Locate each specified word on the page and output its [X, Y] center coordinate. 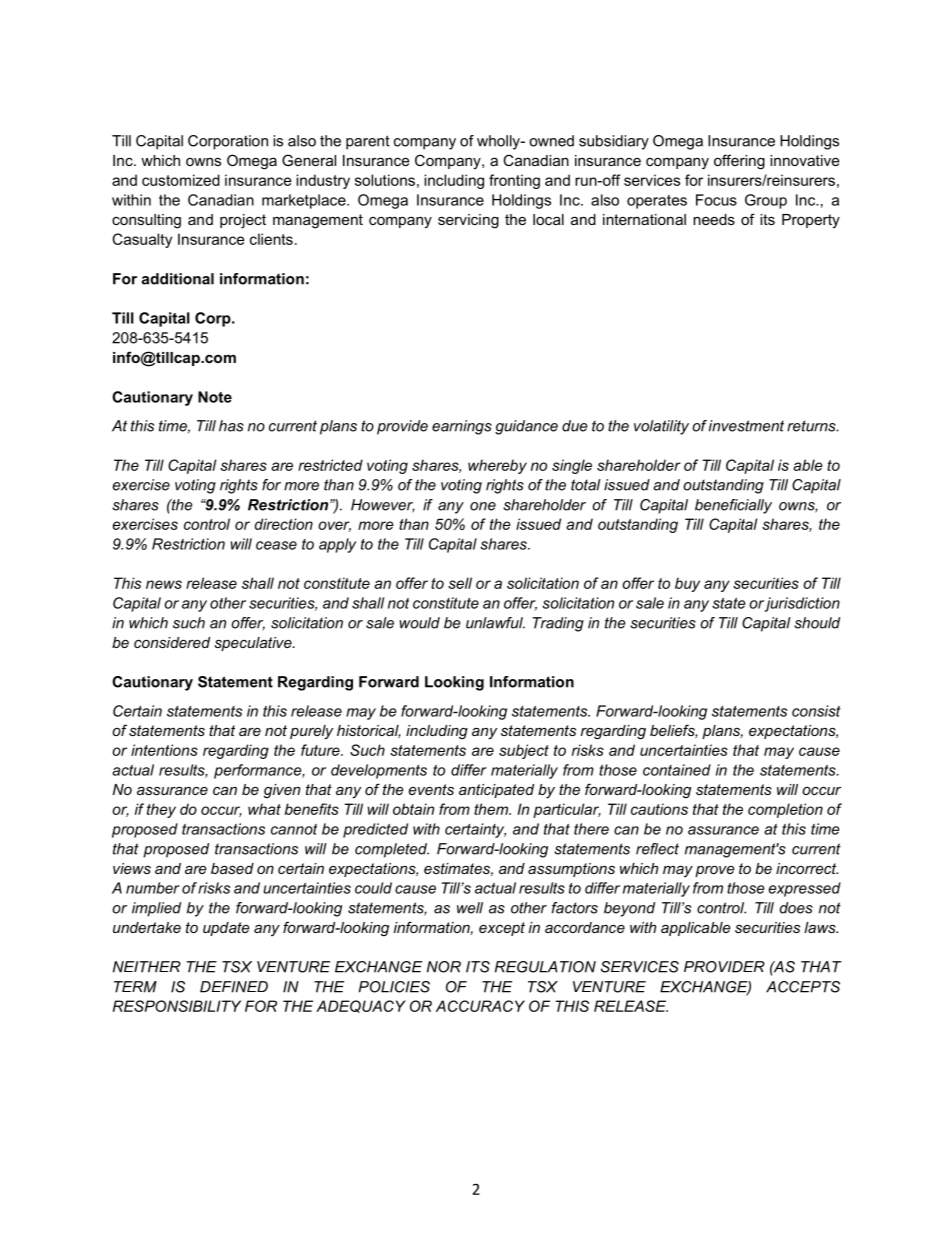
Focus [716, 200]
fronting [514, 181]
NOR [444, 967]
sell [460, 583]
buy [687, 584]
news [164, 584]
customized [181, 180]
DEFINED [234, 987]
